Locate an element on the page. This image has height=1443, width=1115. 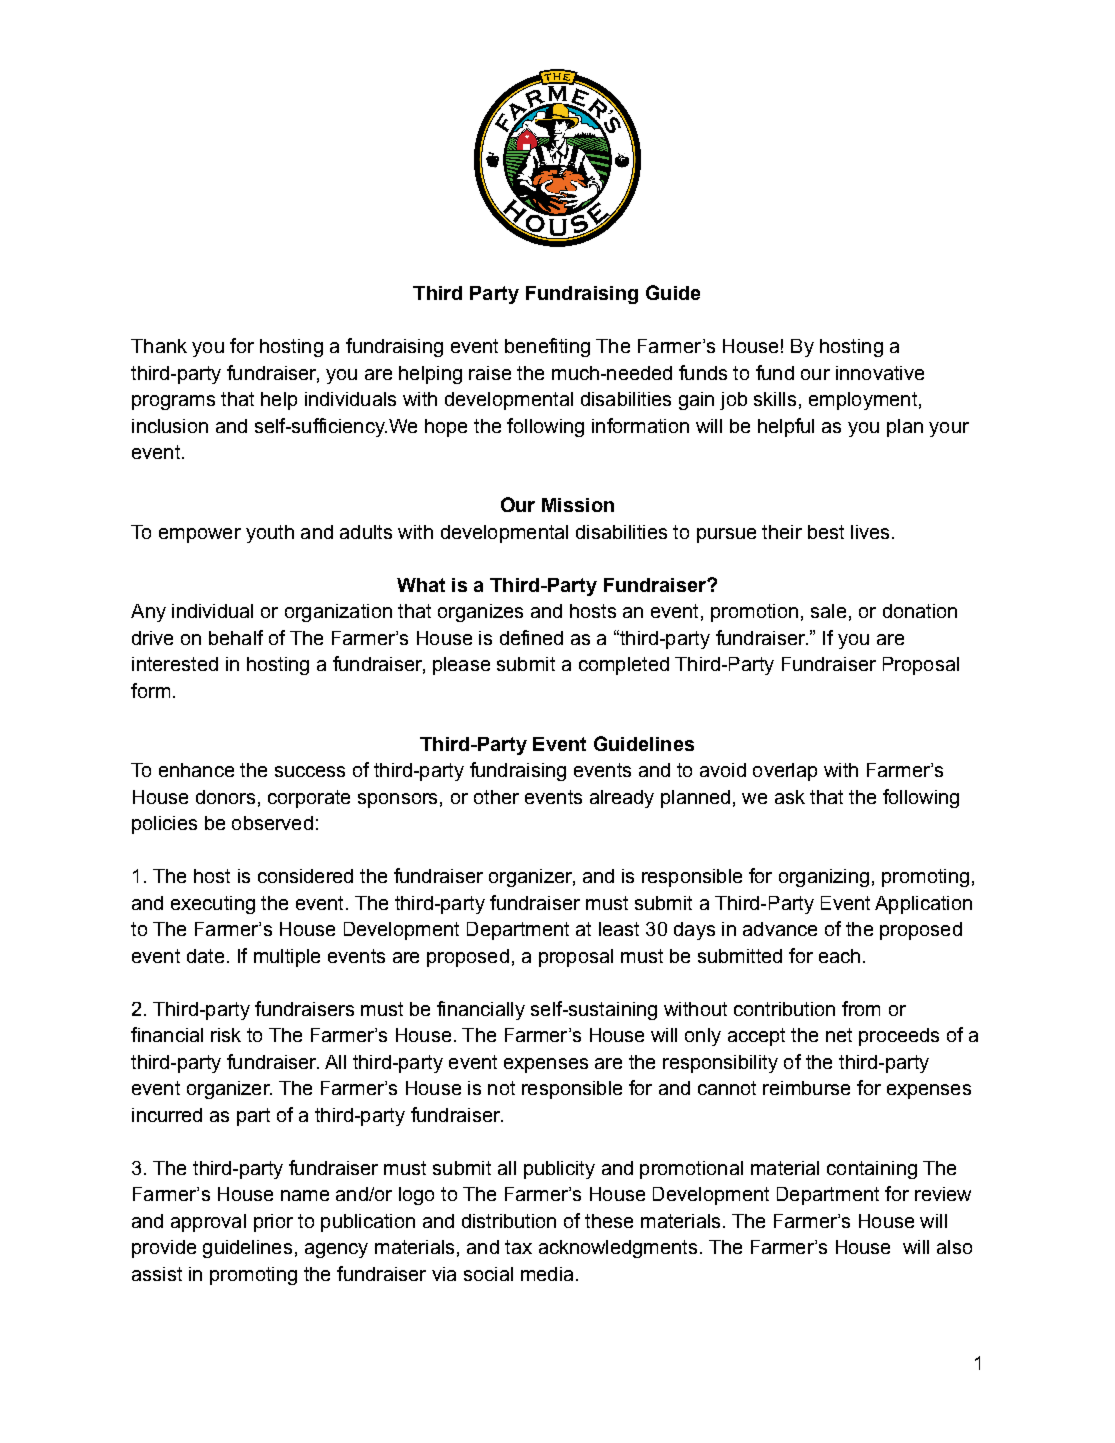
innovative is located at coordinates (880, 373).
